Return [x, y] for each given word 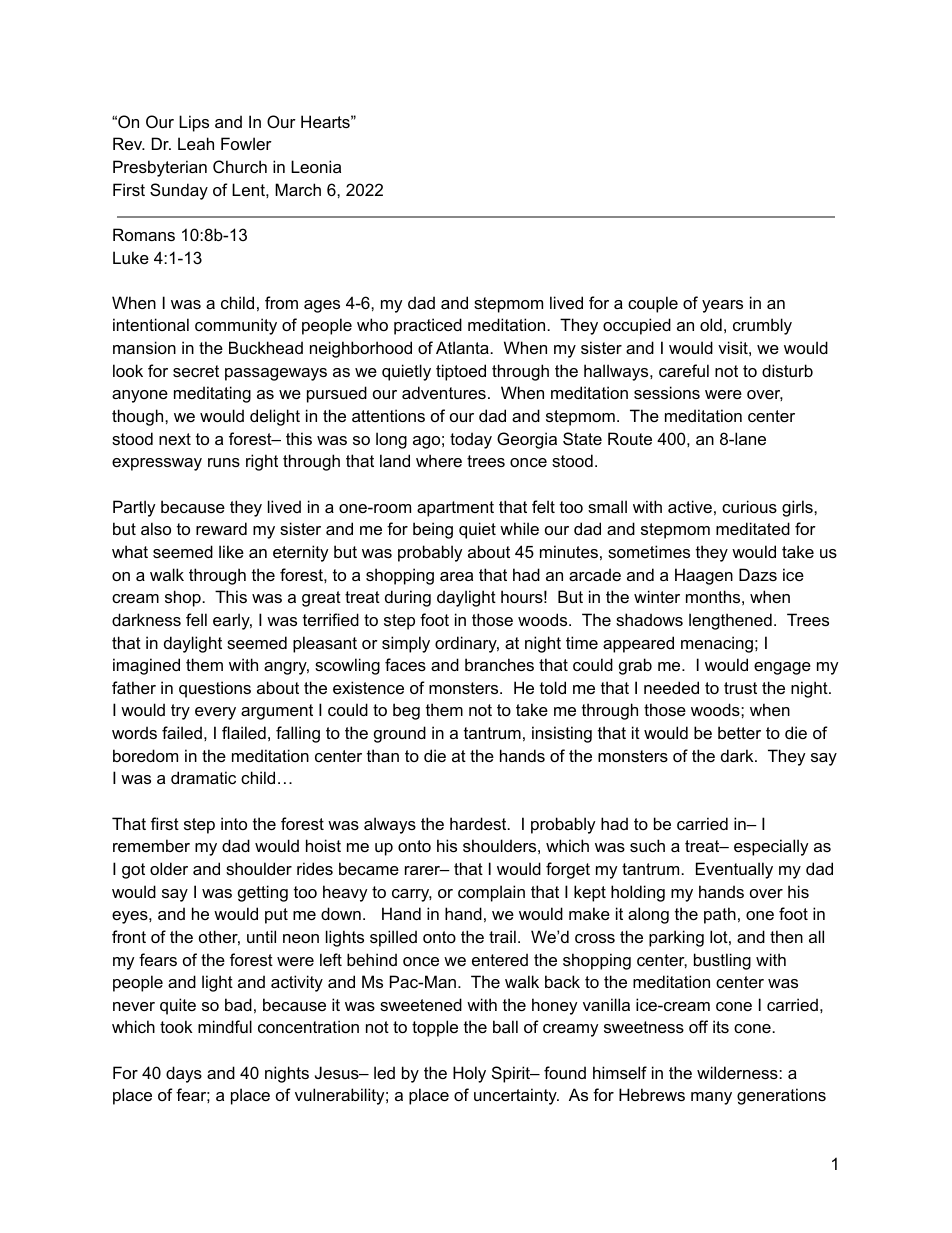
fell [196, 619]
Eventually [734, 870]
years [722, 306]
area [456, 576]
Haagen [704, 576]
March [298, 189]
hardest [479, 823]
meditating [212, 394]
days [184, 1074]
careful [684, 370]
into [234, 823]
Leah [196, 143]
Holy [469, 1074]
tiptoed [461, 372]
